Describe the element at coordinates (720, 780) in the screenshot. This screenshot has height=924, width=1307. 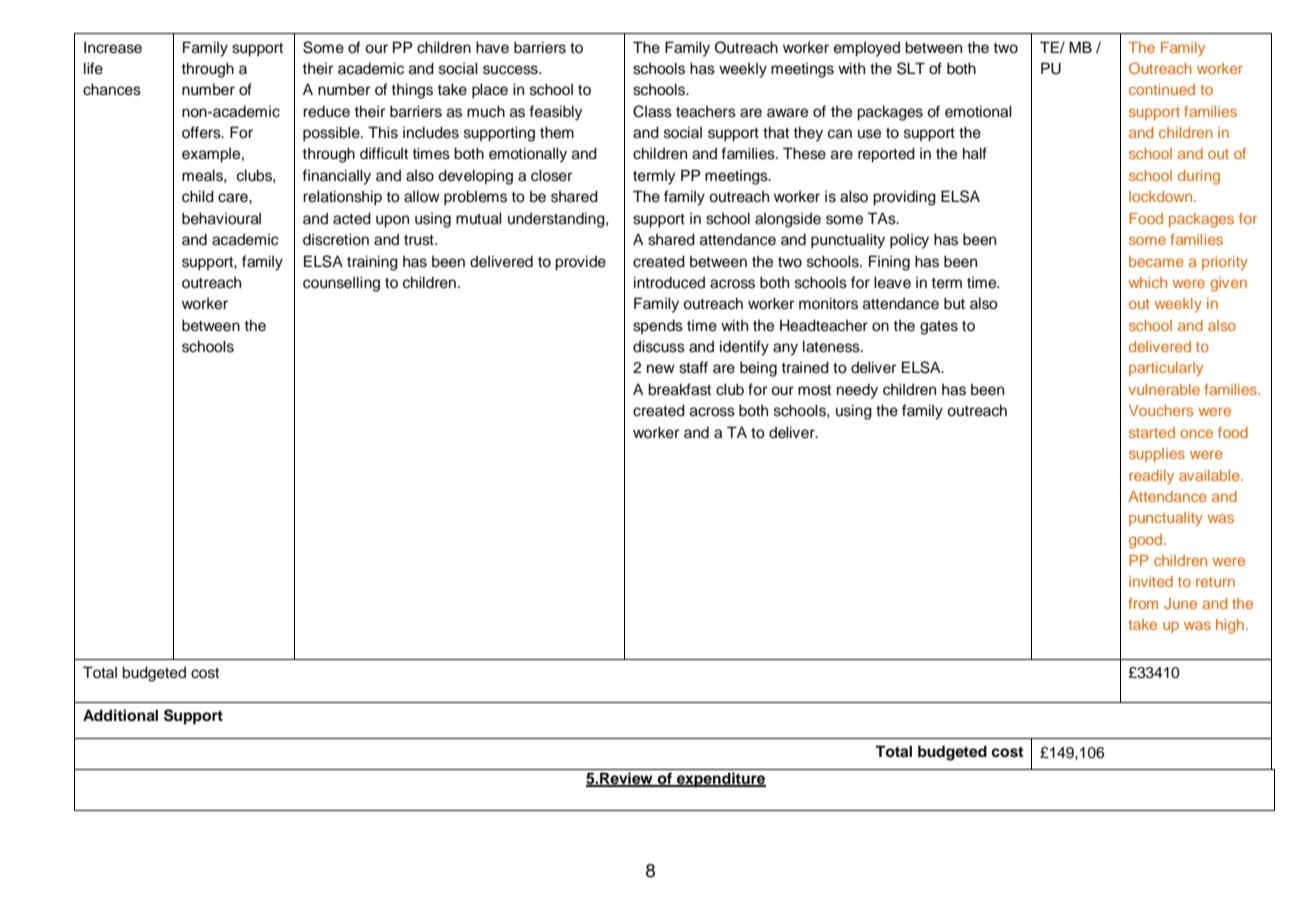
I see `expenditure` at that location.
